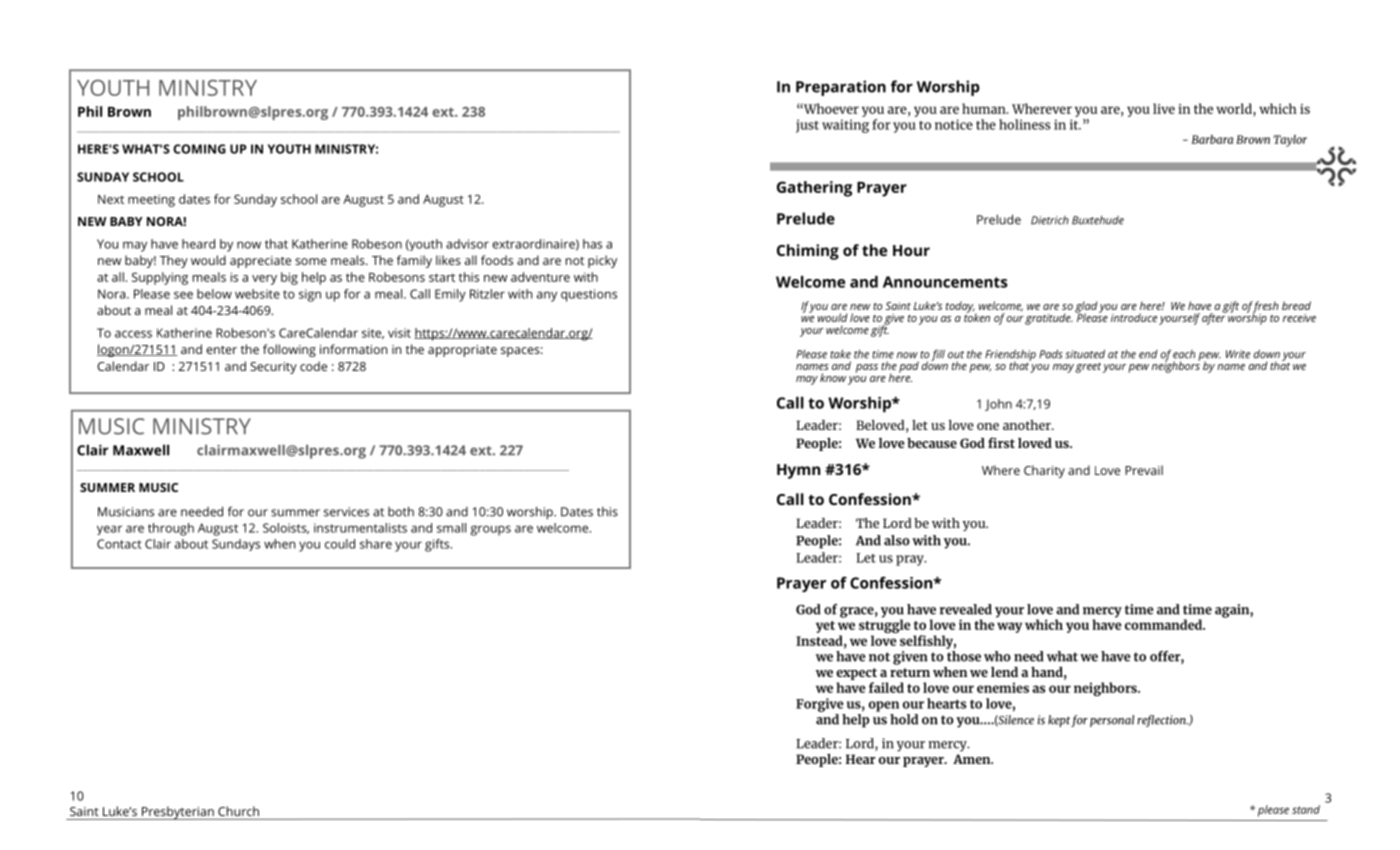 The width and height of the screenshot is (1400, 850). I want to click on Church, so click(238, 811).
